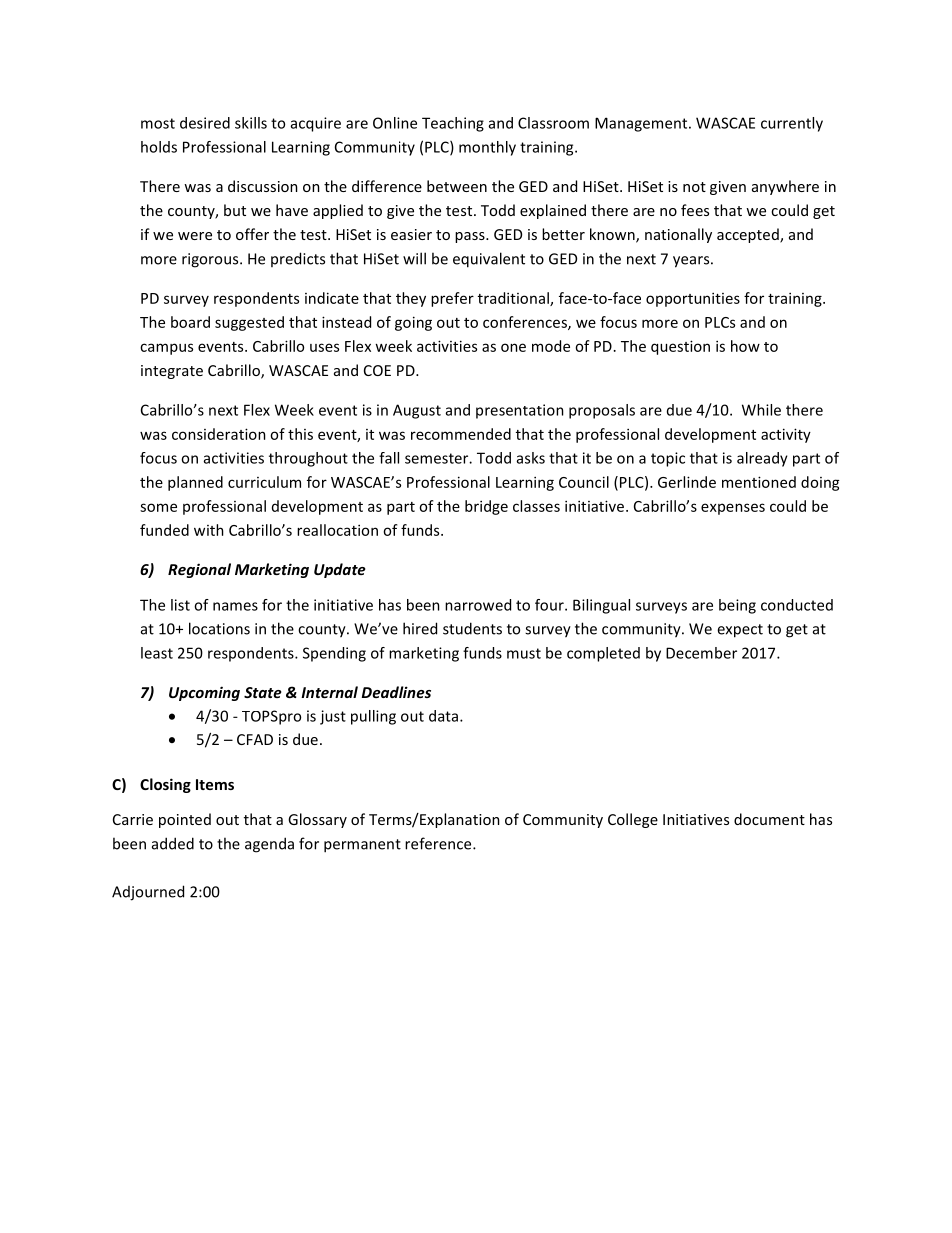 The height and width of the screenshot is (1233, 952). Describe the element at coordinates (792, 124) in the screenshot. I see `currently` at that location.
